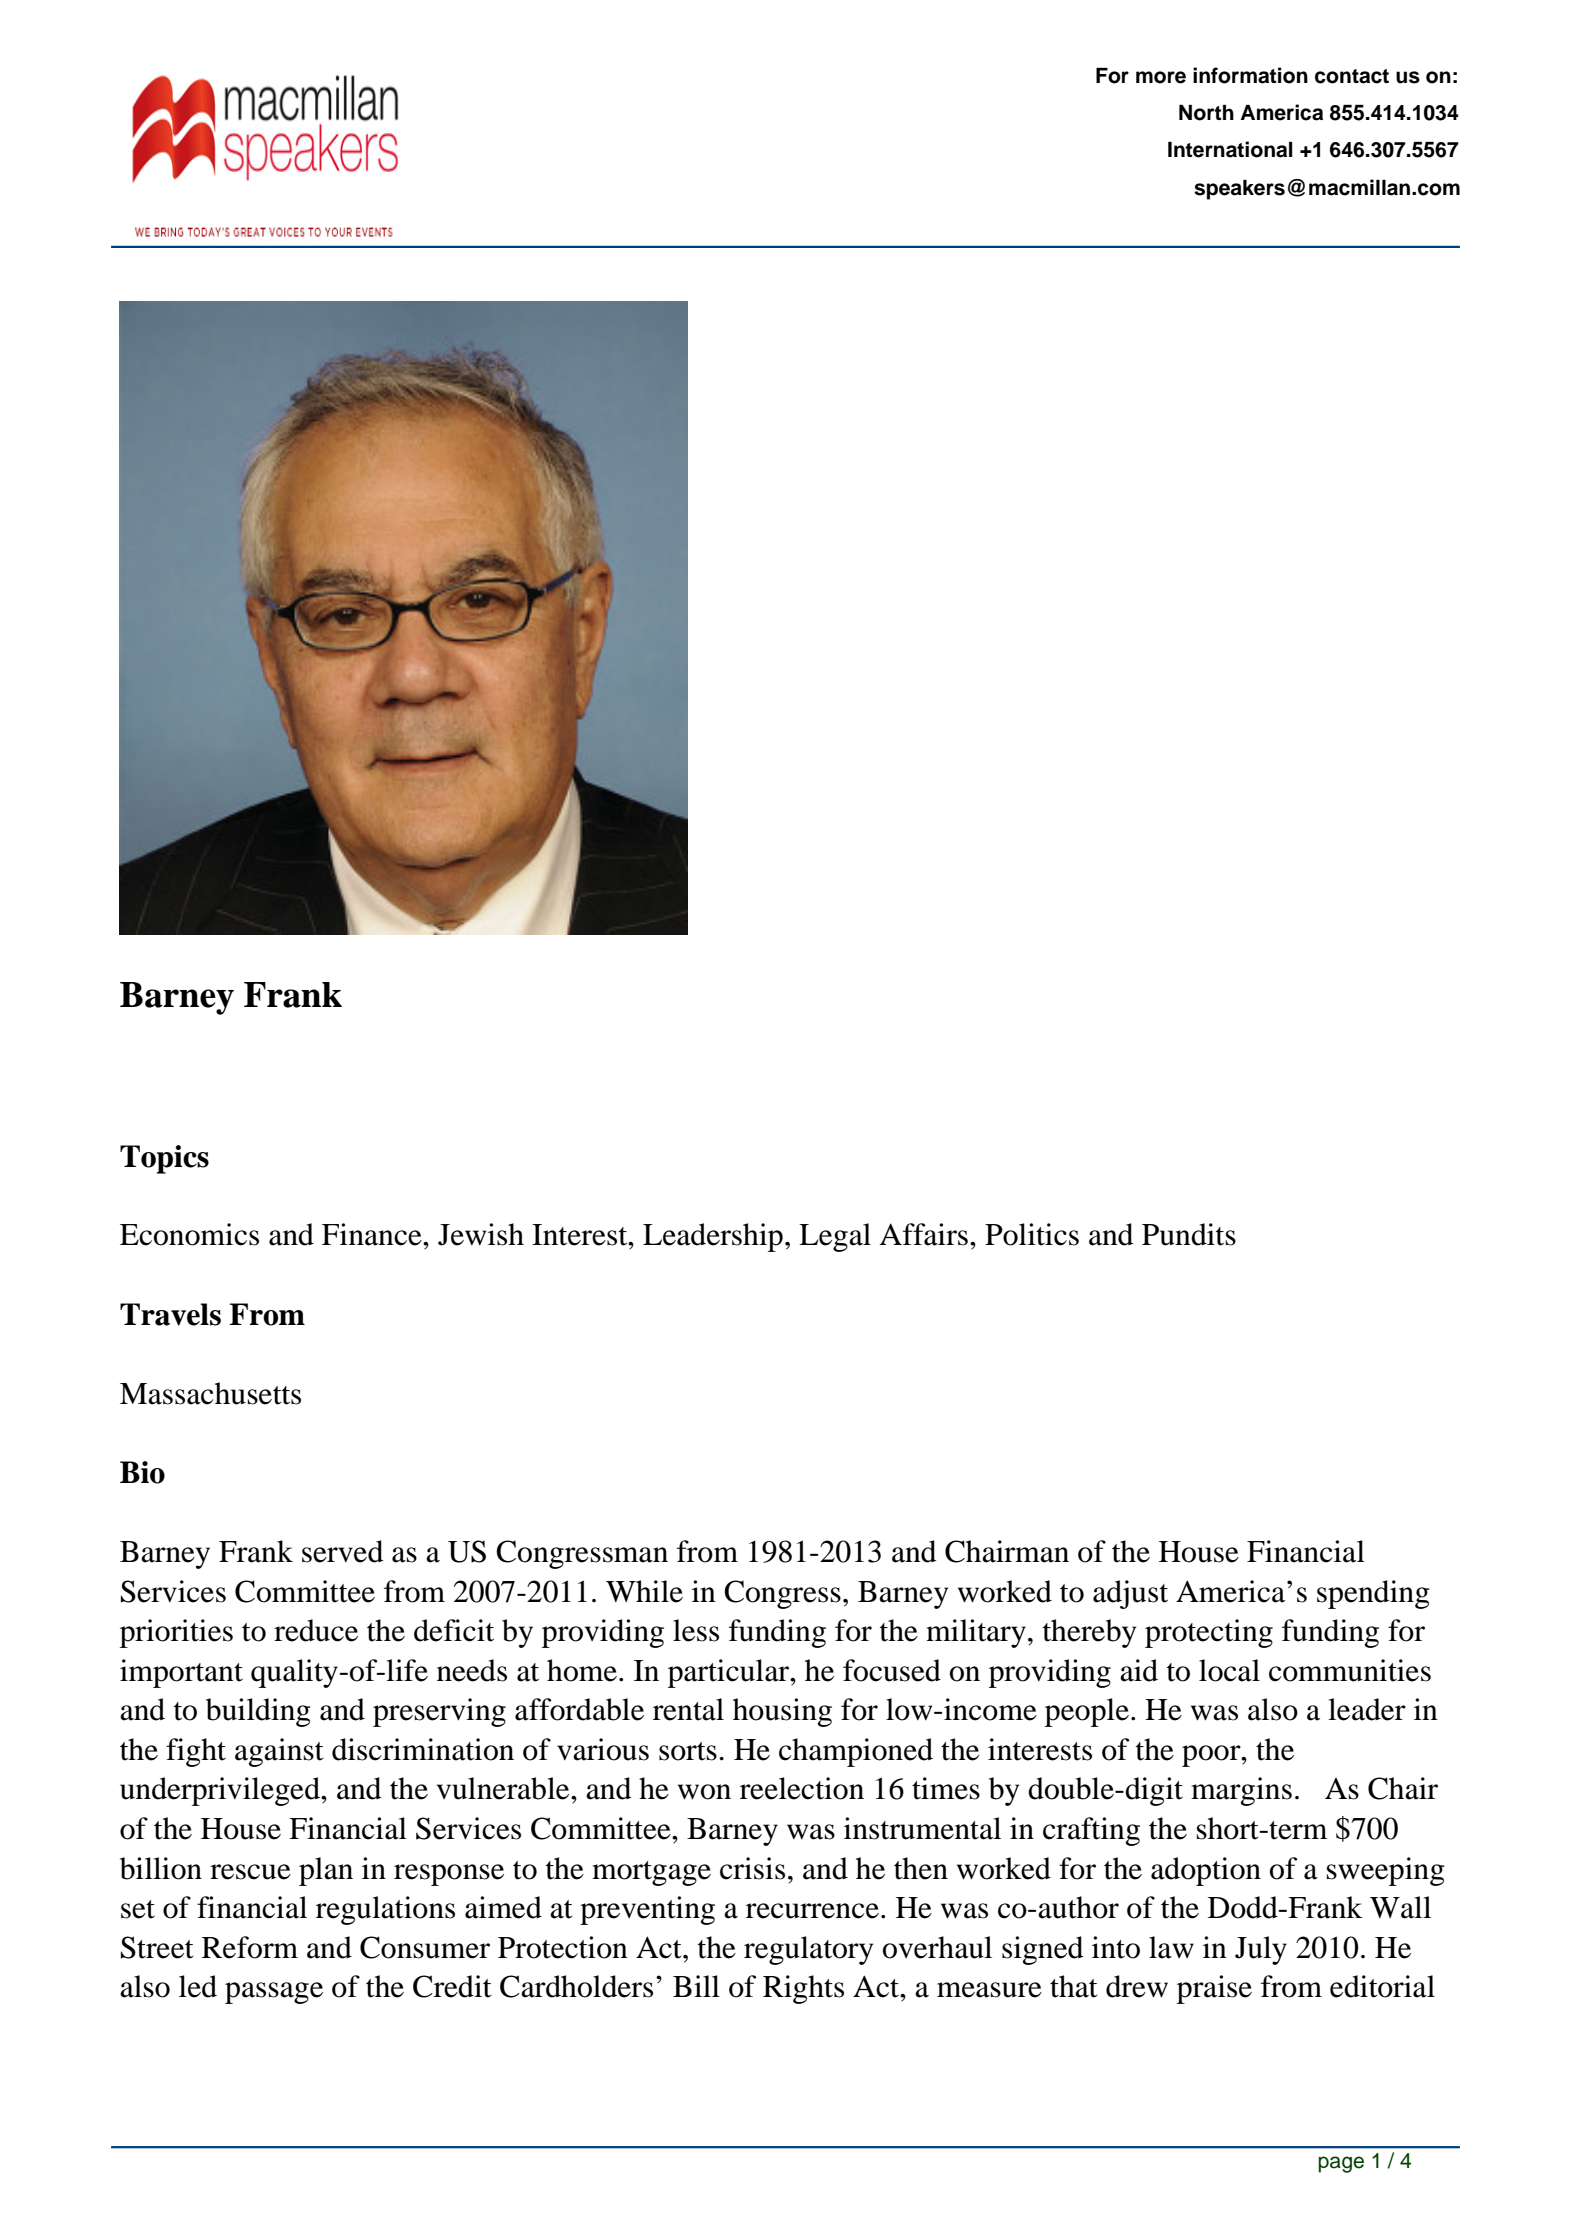  Describe the element at coordinates (1189, 1234) in the page. I see `Pundits` at that location.
